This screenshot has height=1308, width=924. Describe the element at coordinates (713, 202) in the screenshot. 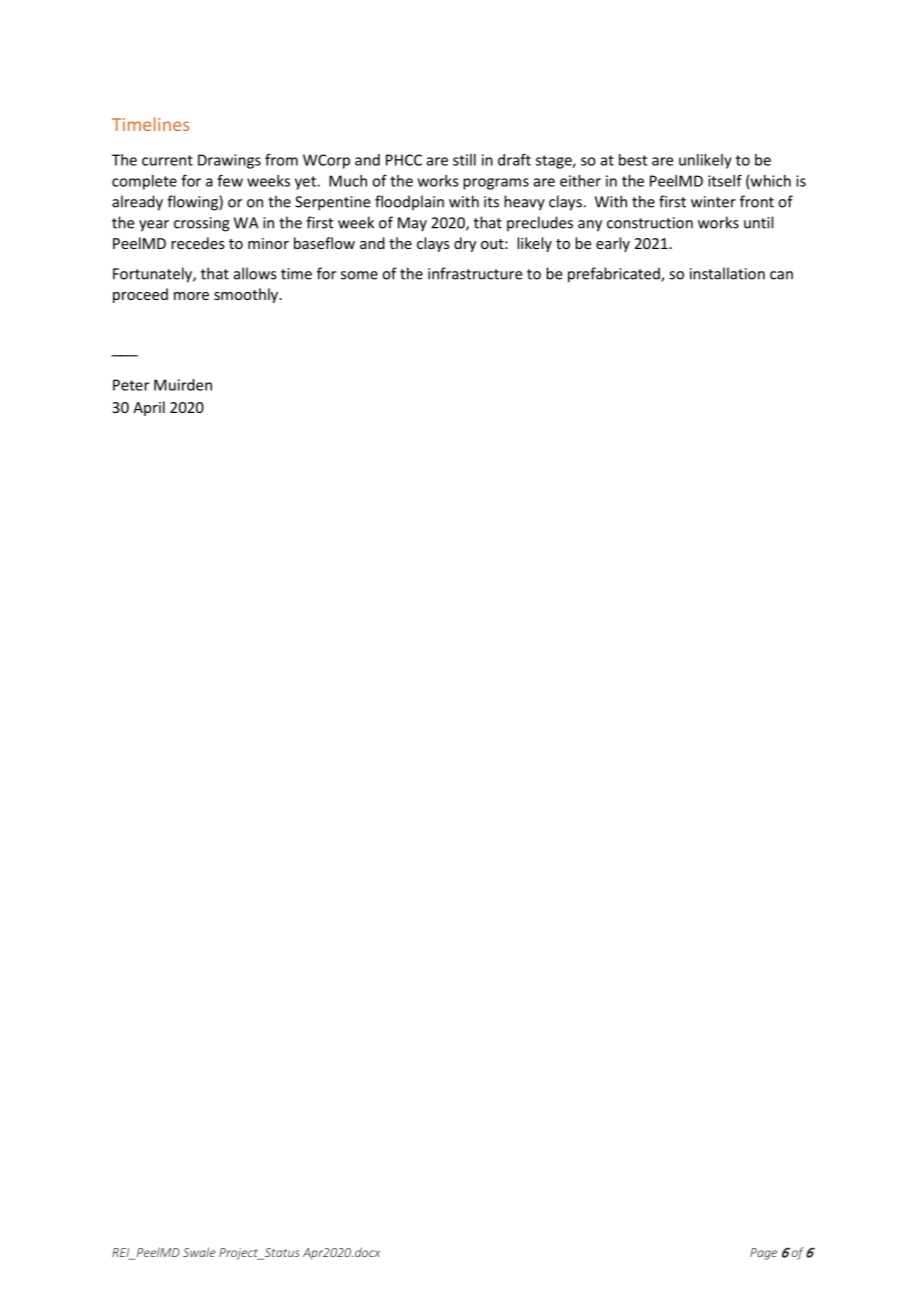

I see `winter` at that location.
